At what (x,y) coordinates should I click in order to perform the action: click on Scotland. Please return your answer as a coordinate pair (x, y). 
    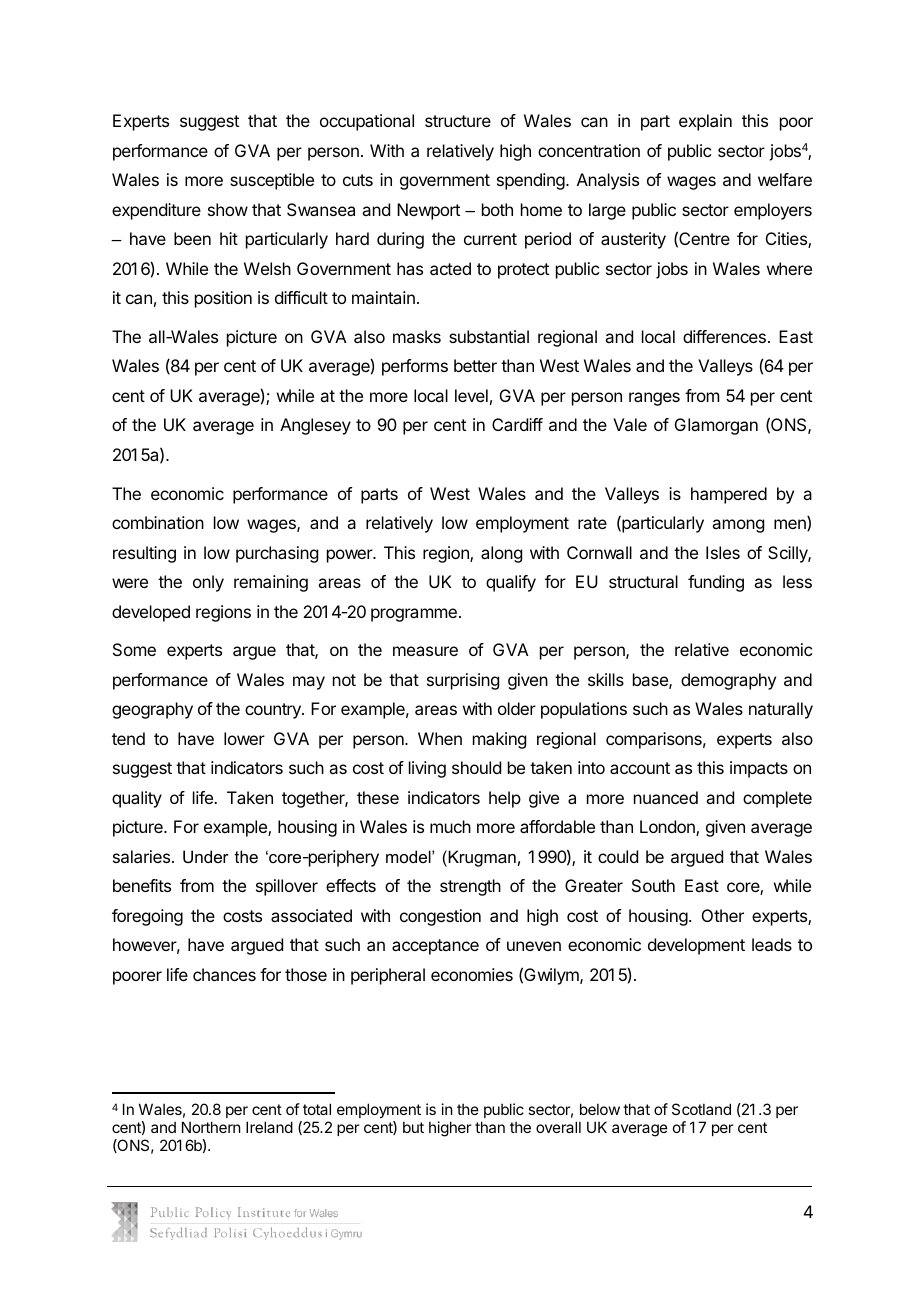
    Looking at the image, I should click on (701, 1109).
